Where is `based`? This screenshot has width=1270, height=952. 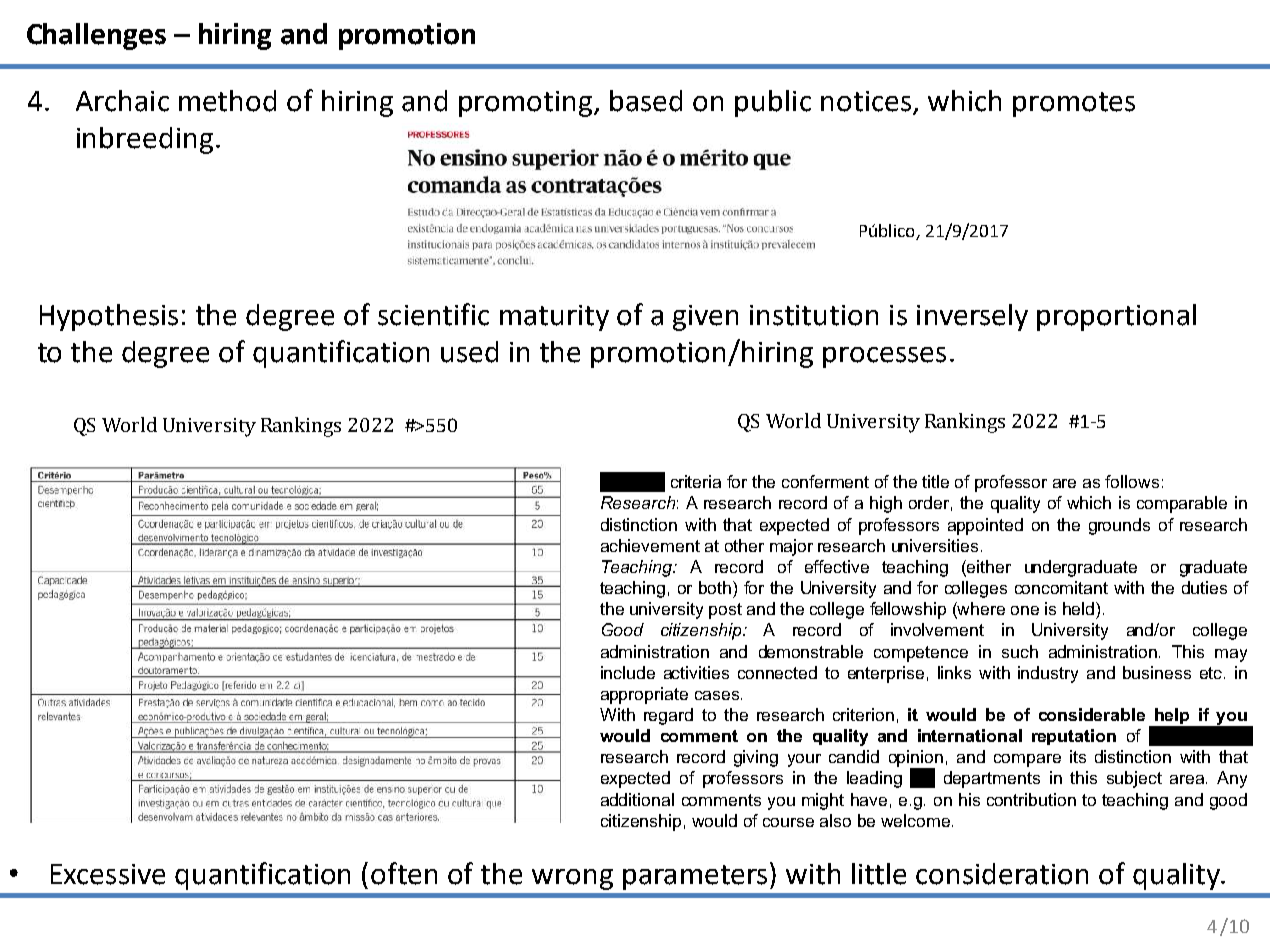 based is located at coordinates (646, 101).
